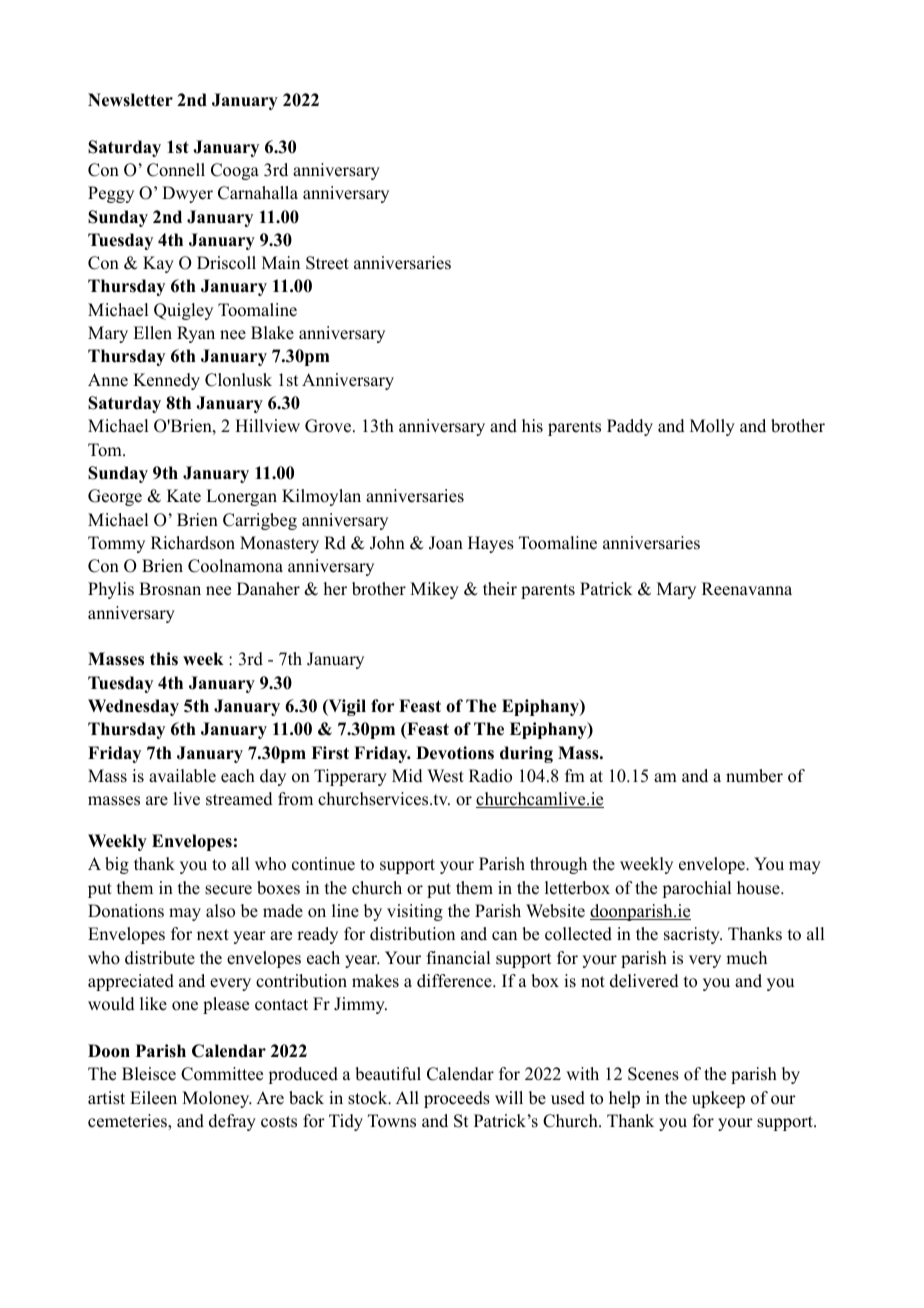  What do you see at coordinates (653, 1074) in the page?
I see `Scenes` at bounding box center [653, 1074].
